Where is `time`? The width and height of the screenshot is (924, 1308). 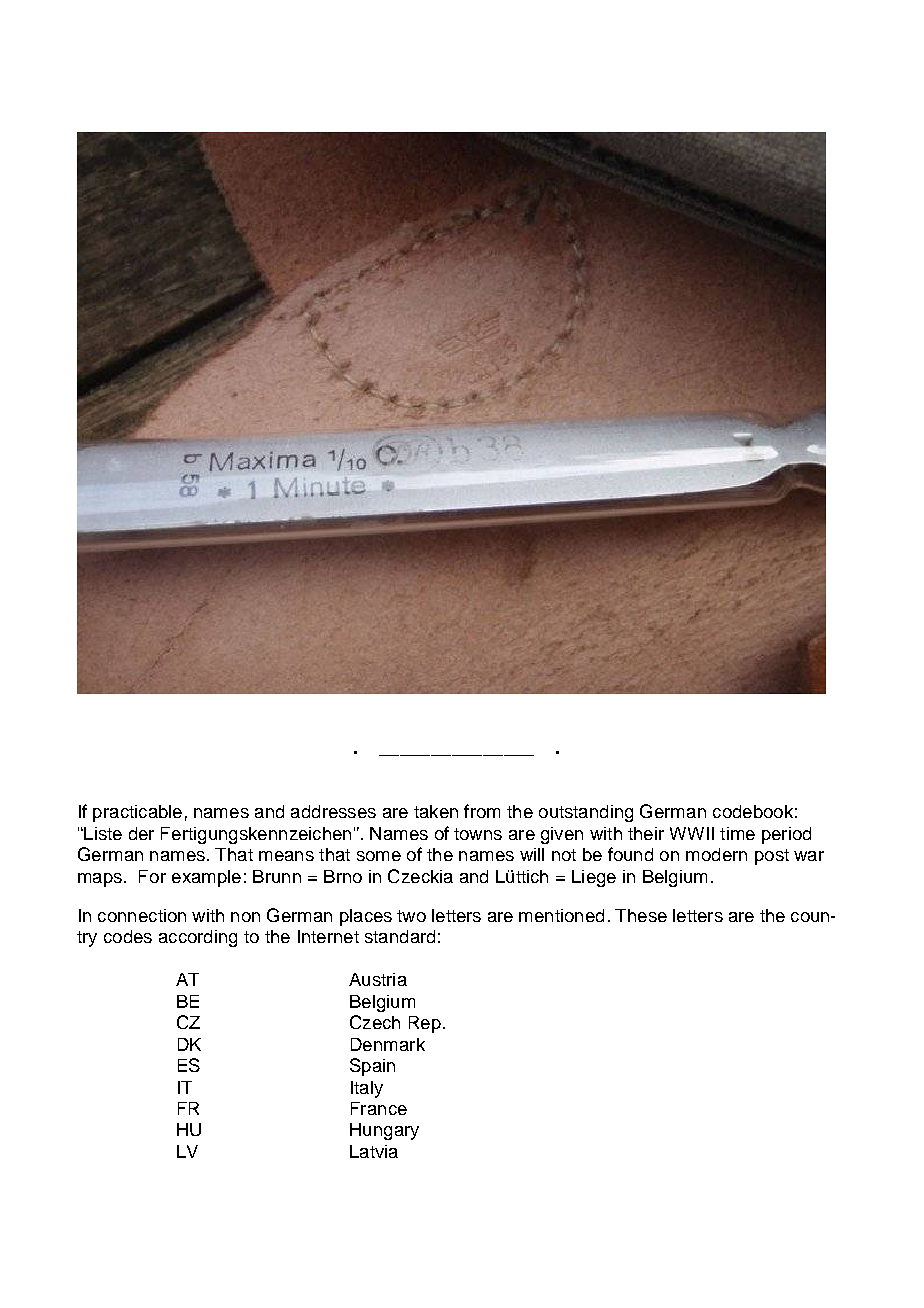 time is located at coordinates (737, 833).
